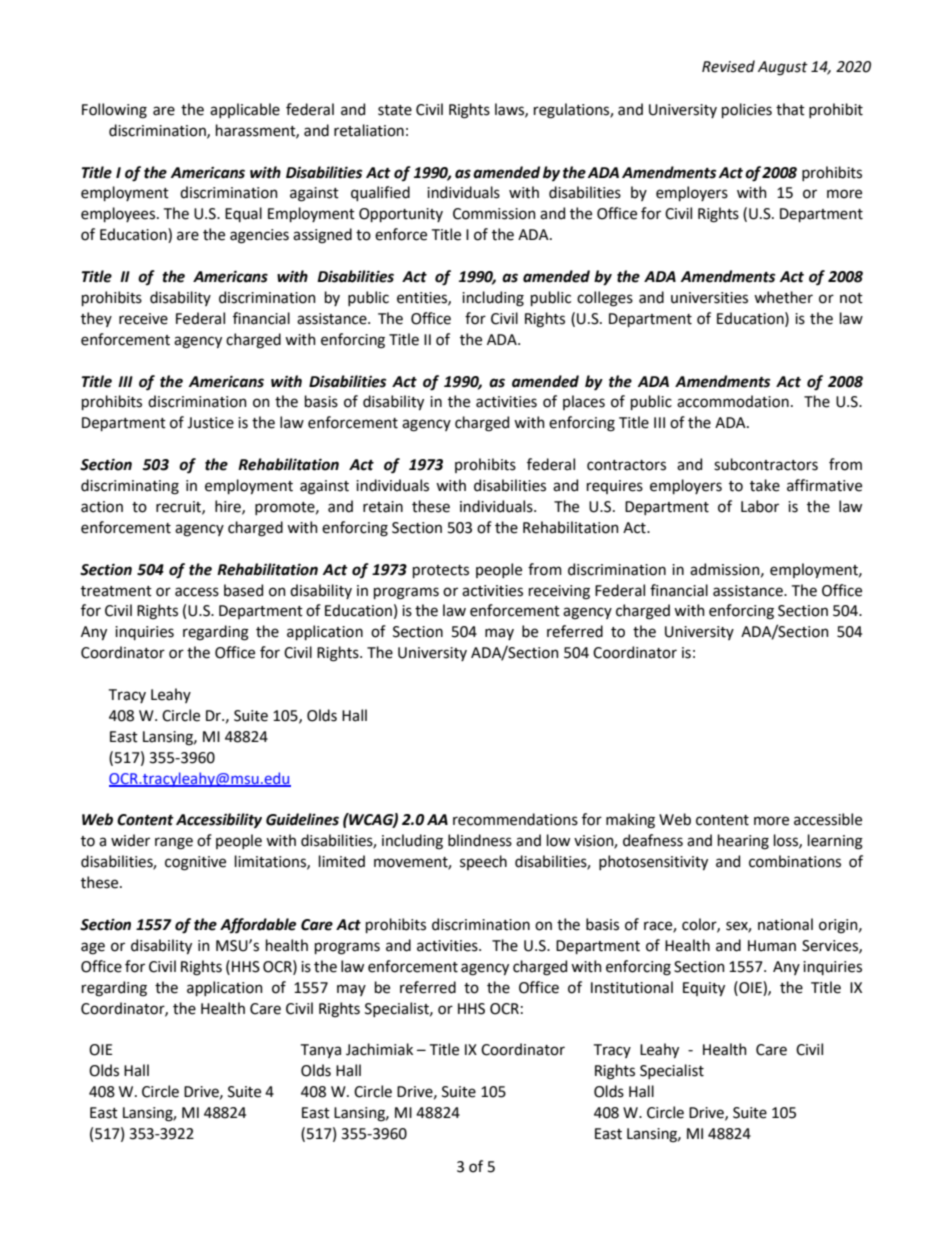  I want to click on accommodation, so click(733, 401).
